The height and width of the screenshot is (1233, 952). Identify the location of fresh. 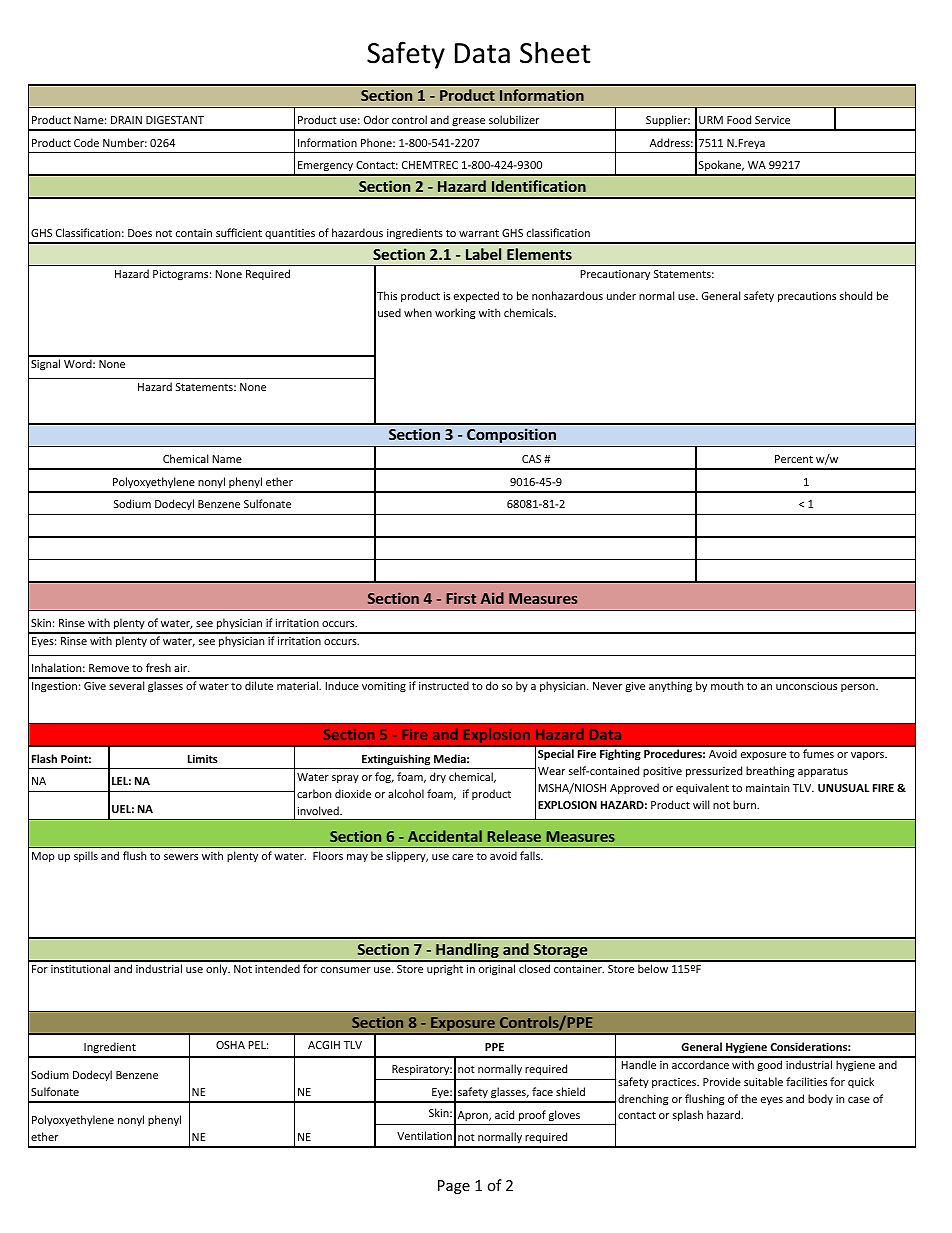
(158, 667).
